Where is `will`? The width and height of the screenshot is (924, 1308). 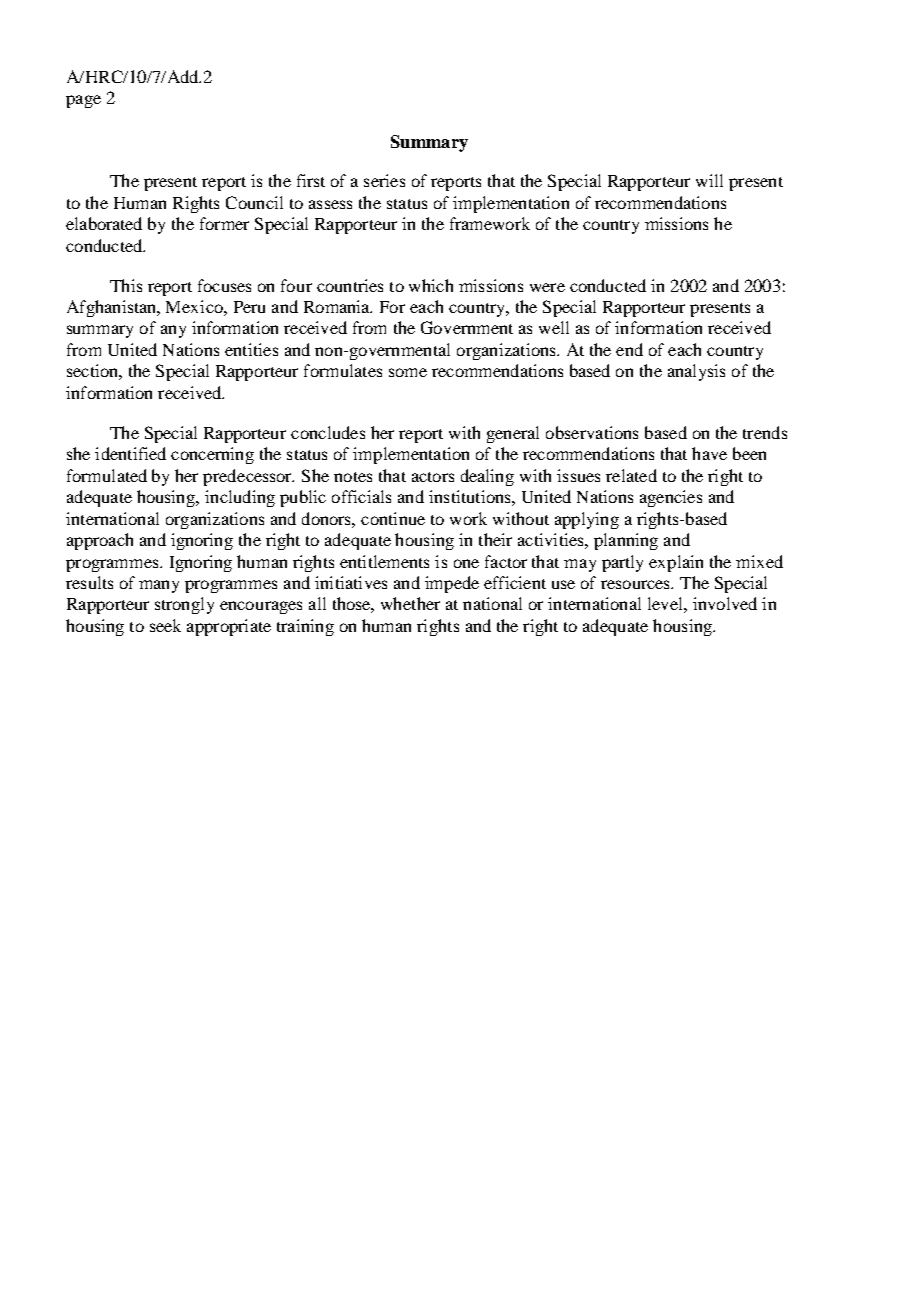
will is located at coordinates (709, 180).
